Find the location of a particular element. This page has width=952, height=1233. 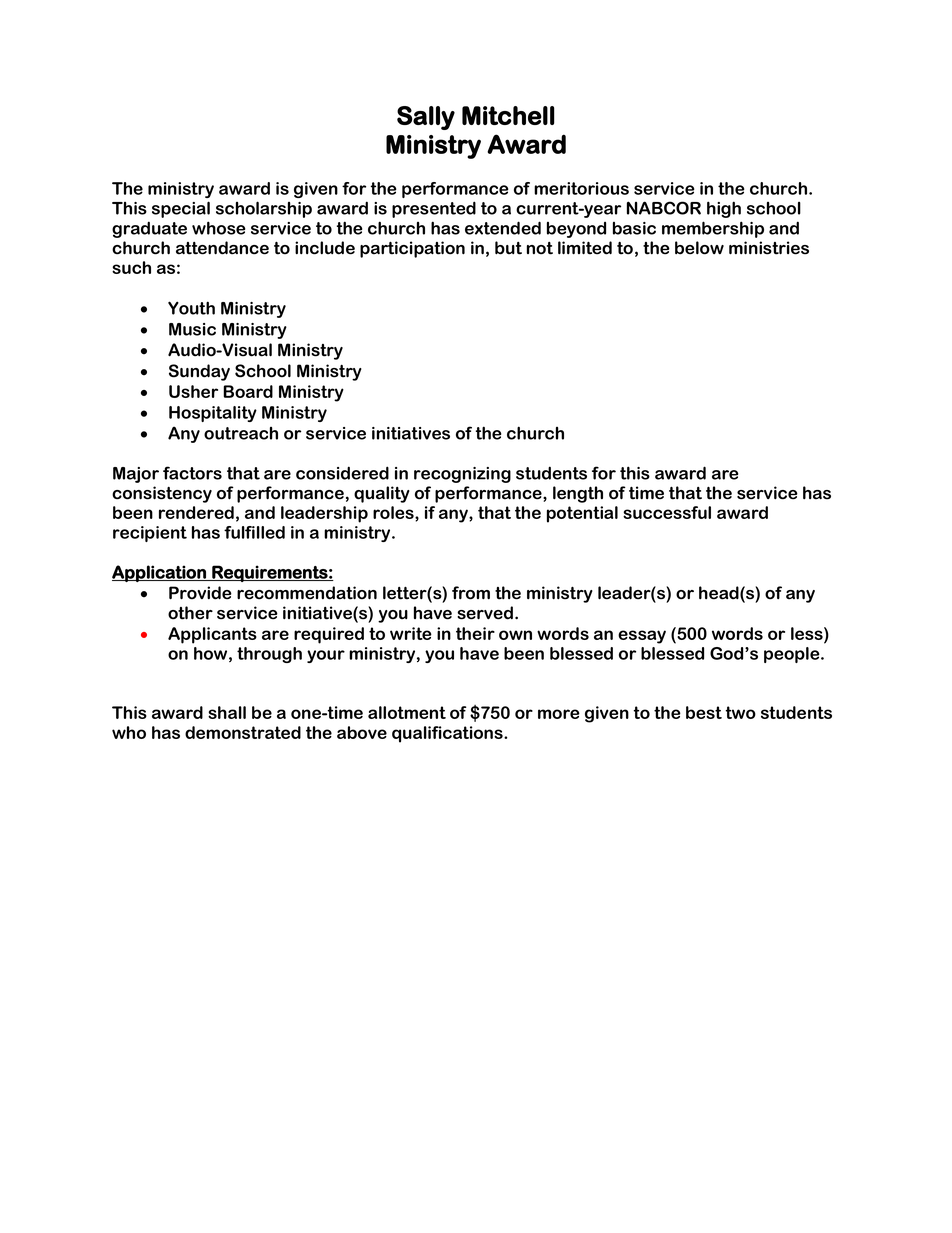

special is located at coordinates (181, 209).
